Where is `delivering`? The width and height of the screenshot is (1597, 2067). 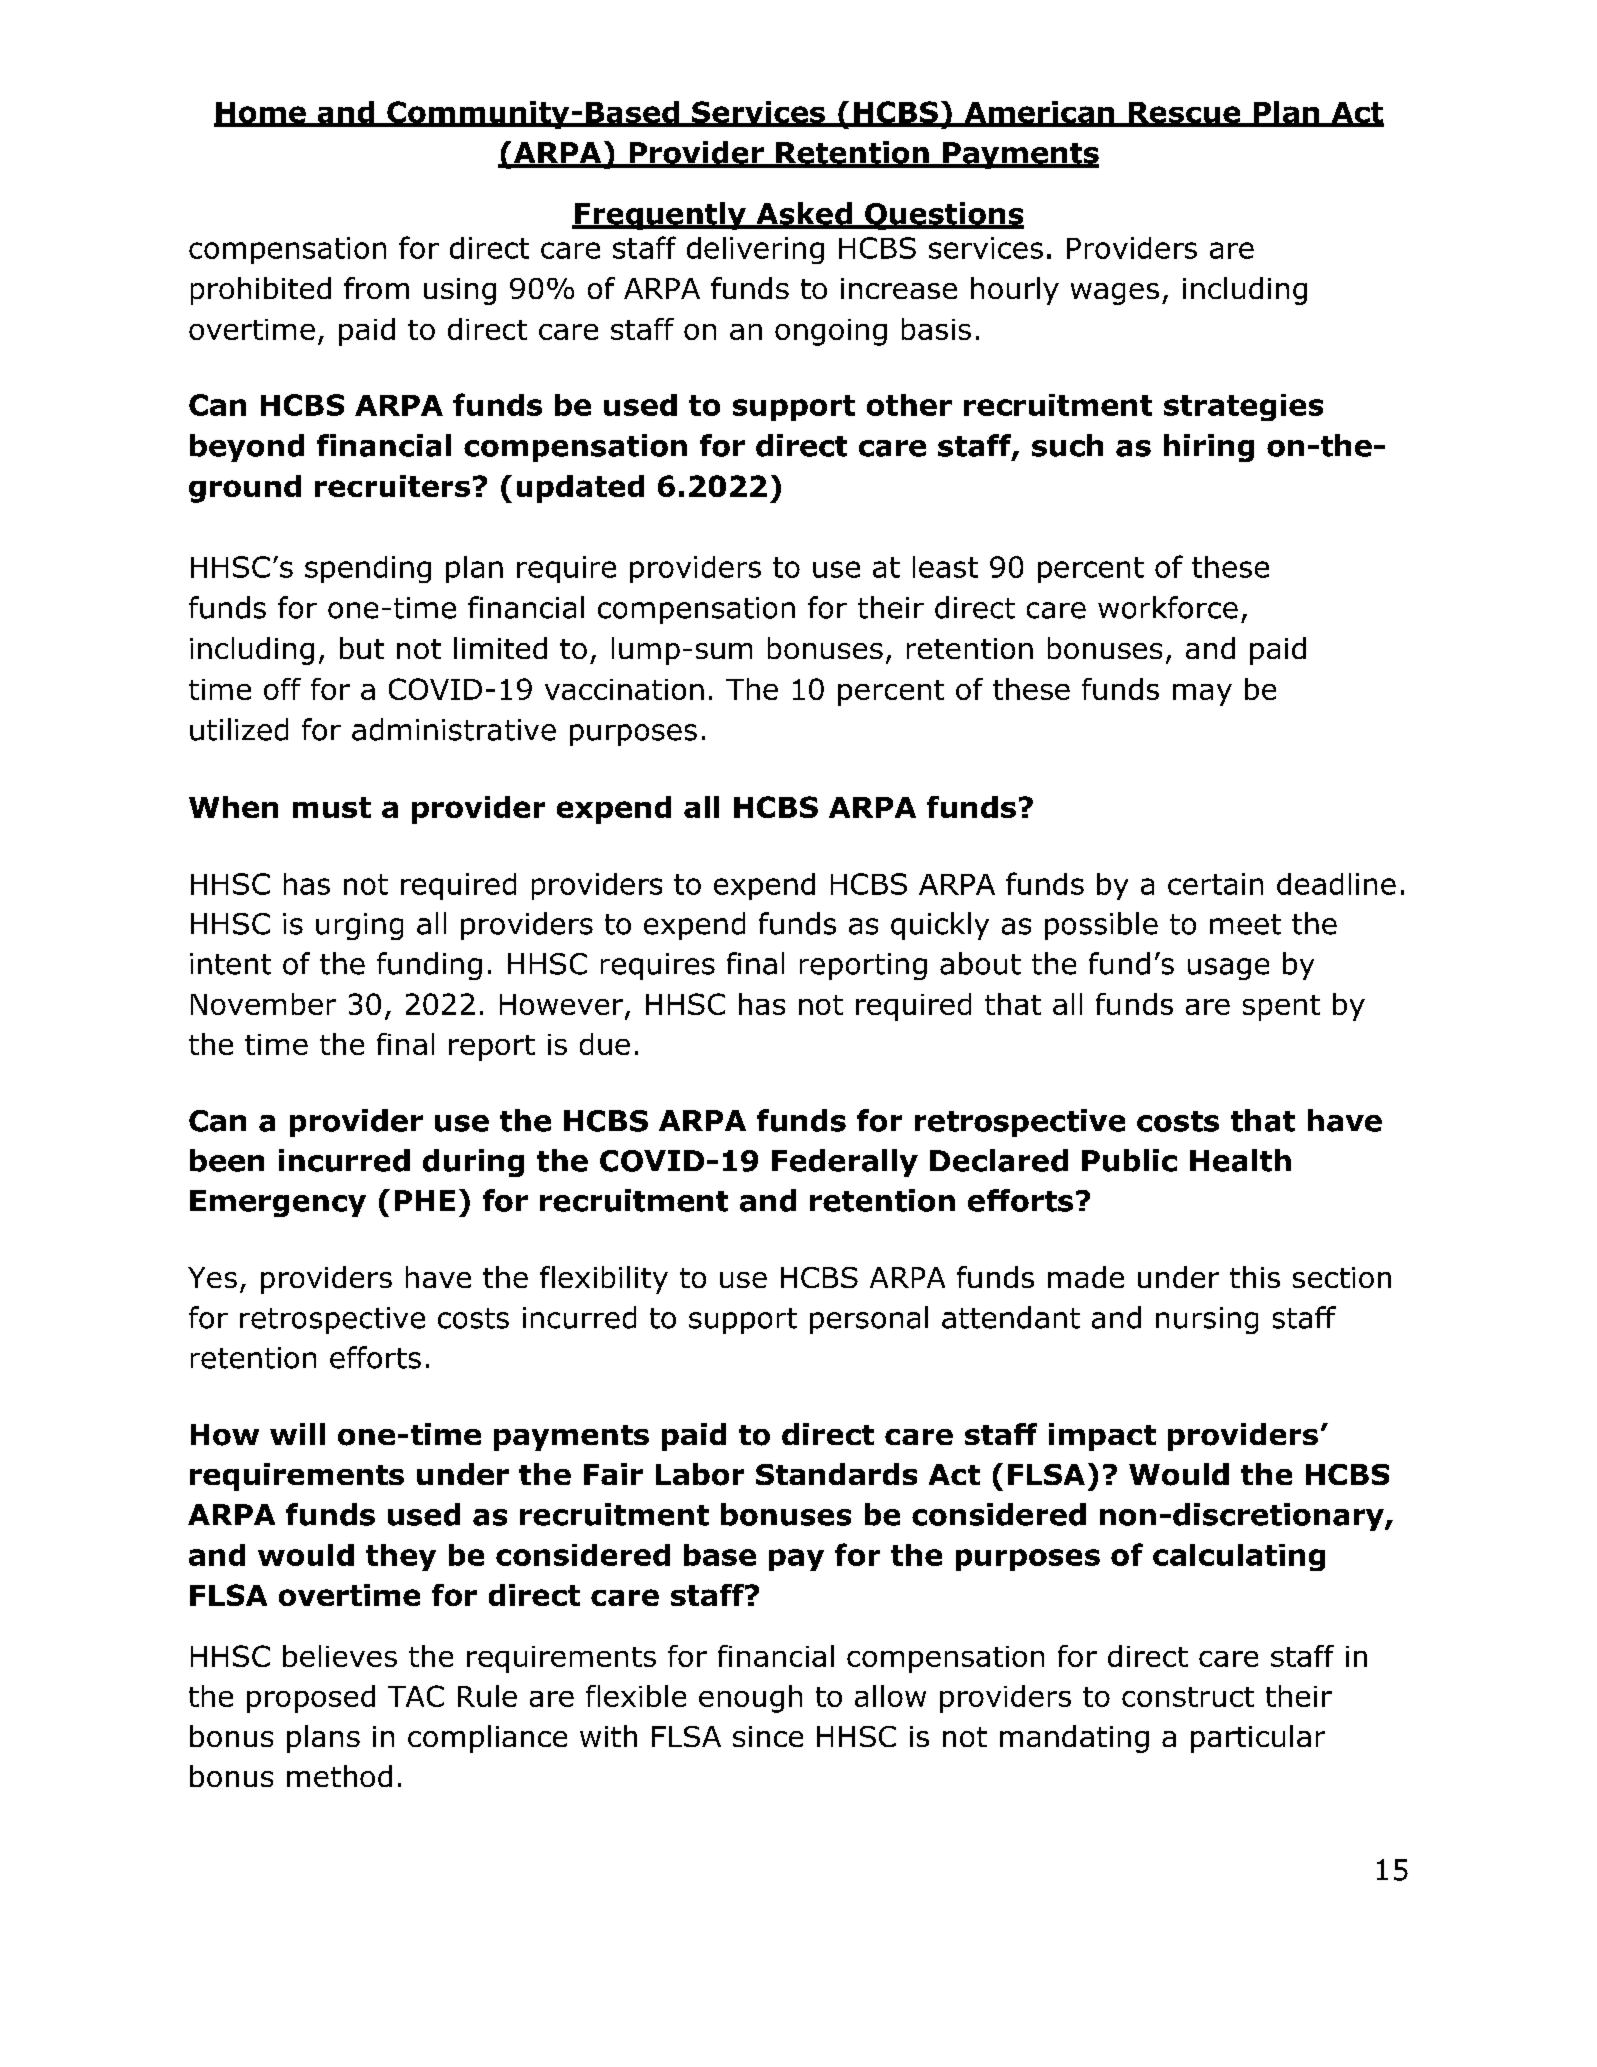
delivering is located at coordinates (755, 250).
